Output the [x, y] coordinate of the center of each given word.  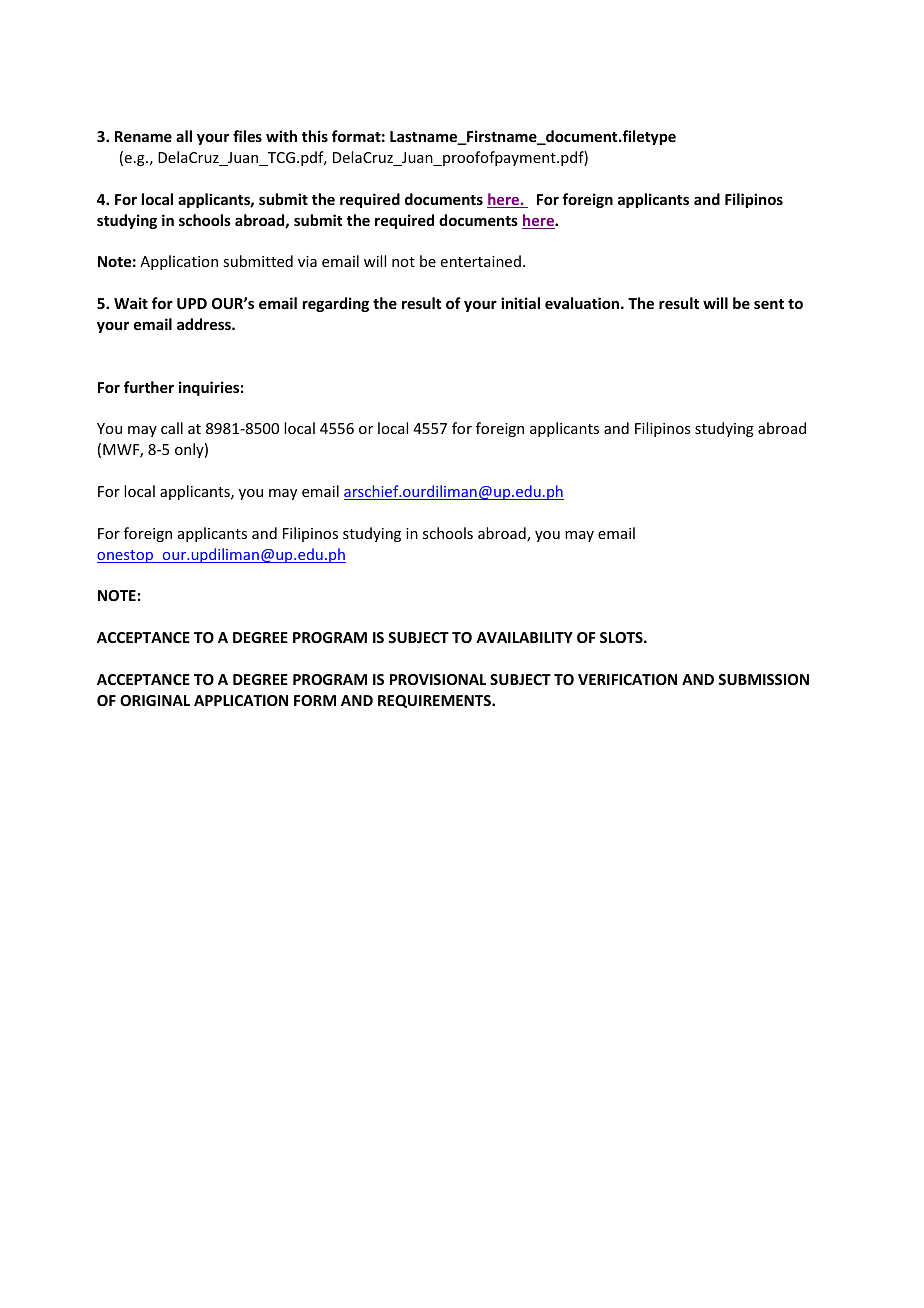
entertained [481, 261]
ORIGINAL [155, 700]
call [172, 428]
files [247, 136]
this [315, 136]
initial [520, 303]
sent [769, 304]
